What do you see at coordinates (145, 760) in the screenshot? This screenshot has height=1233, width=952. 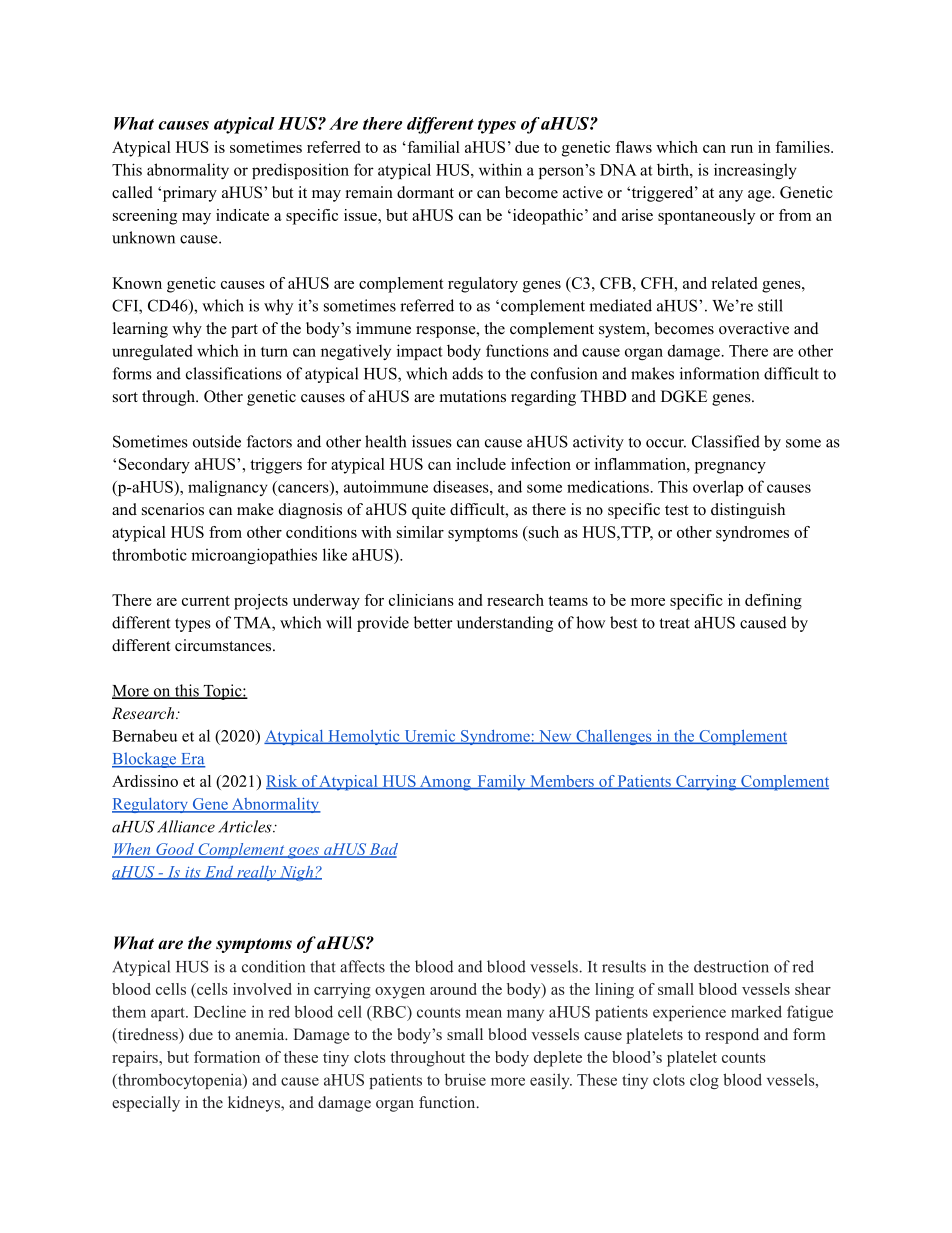 I see `Blockage` at bounding box center [145, 760].
